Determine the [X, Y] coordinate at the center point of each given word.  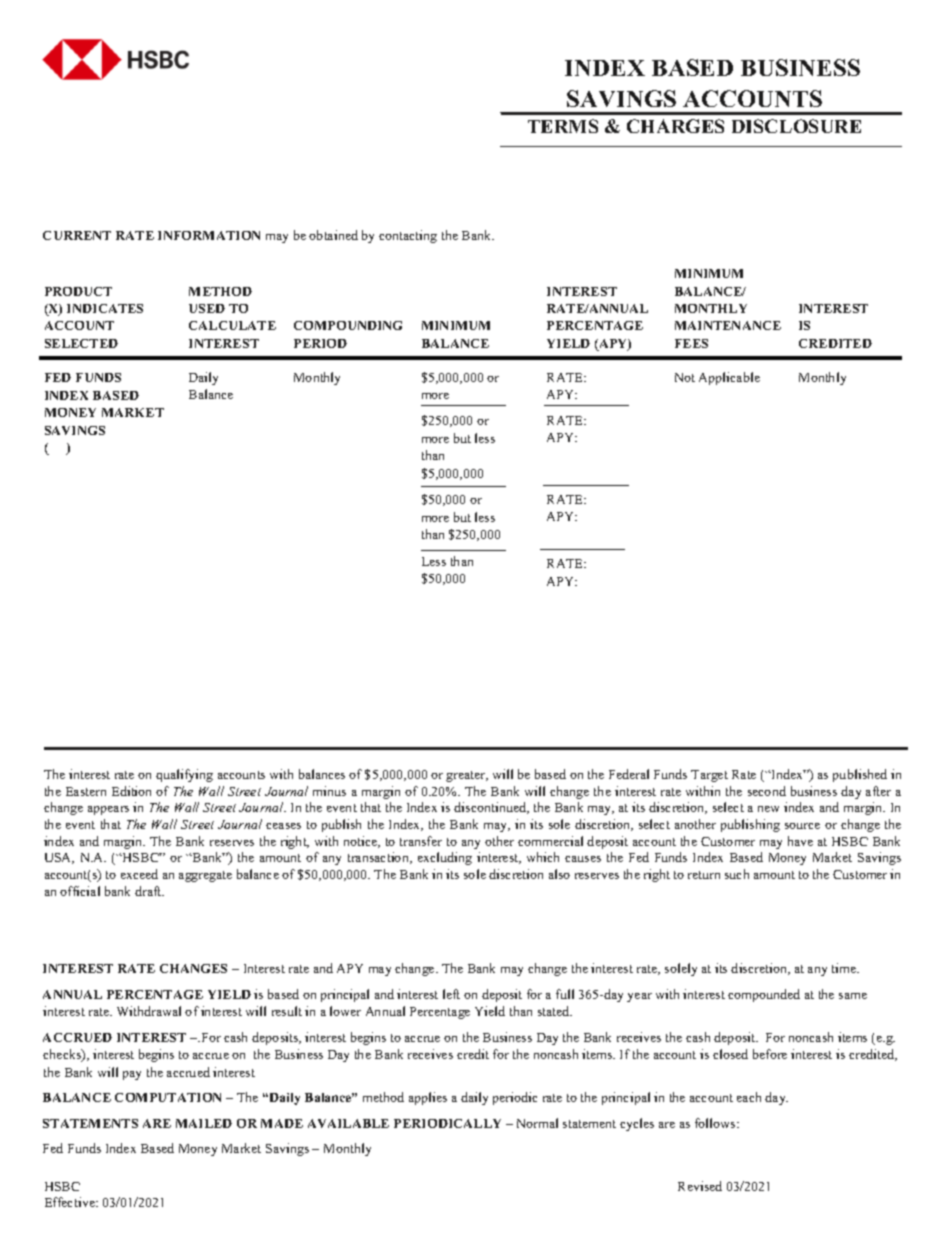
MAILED [204, 1123]
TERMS [563, 126]
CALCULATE [232, 325]
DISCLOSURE [796, 126]
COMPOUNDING [348, 325]
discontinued [491, 808]
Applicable [729, 378]
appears [108, 810]
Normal [537, 1123]
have [800, 841]
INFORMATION [209, 235]
